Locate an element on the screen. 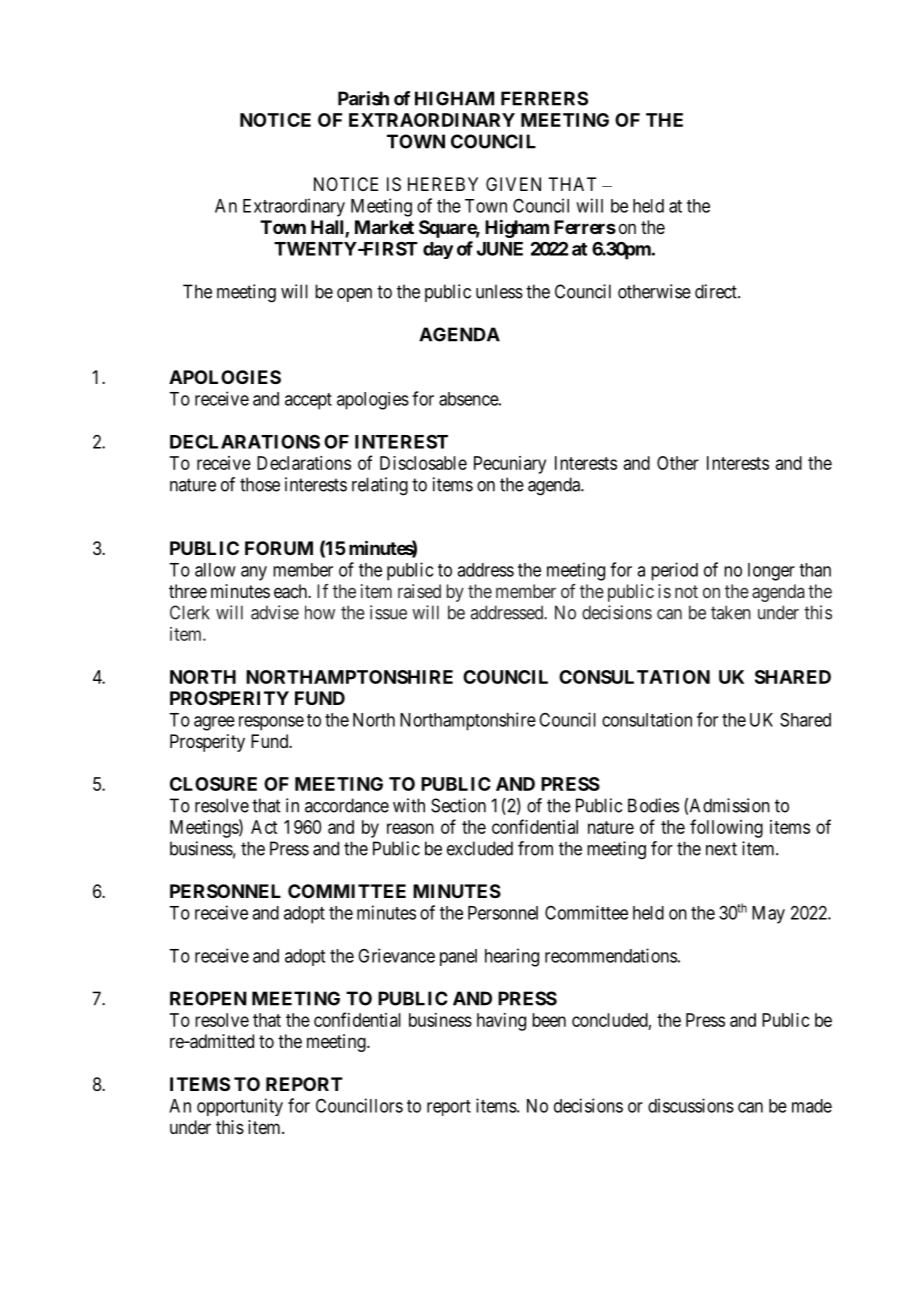  discussions is located at coordinates (691, 1105).
